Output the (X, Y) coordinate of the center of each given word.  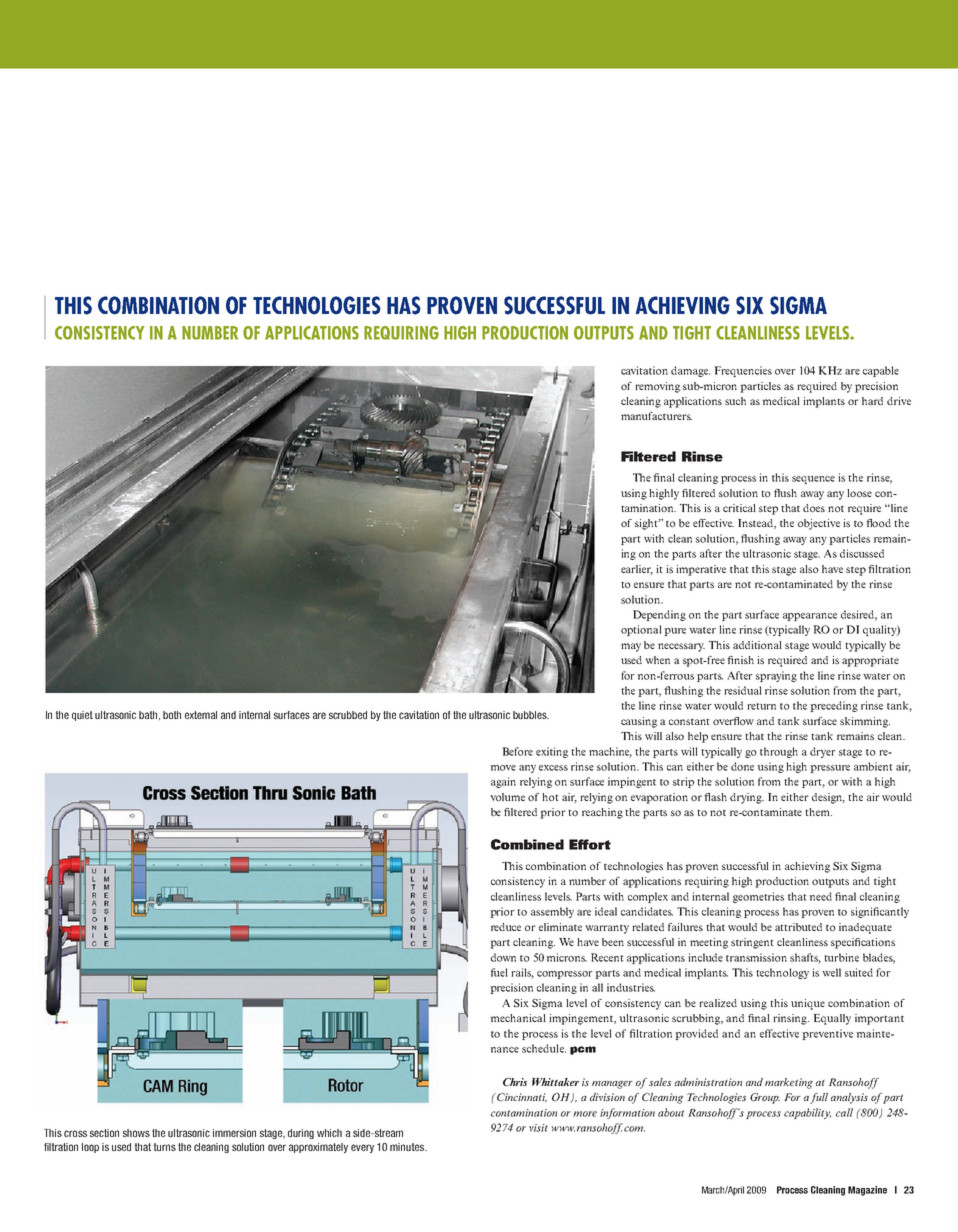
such (735, 401)
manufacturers (656, 416)
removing (657, 387)
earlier (637, 570)
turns (164, 1147)
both (172, 715)
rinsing (791, 1019)
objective (819, 524)
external (201, 715)
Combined (527, 844)
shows (136, 1133)
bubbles (531, 715)
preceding (834, 706)
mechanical (518, 1018)
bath (149, 715)
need (820, 896)
